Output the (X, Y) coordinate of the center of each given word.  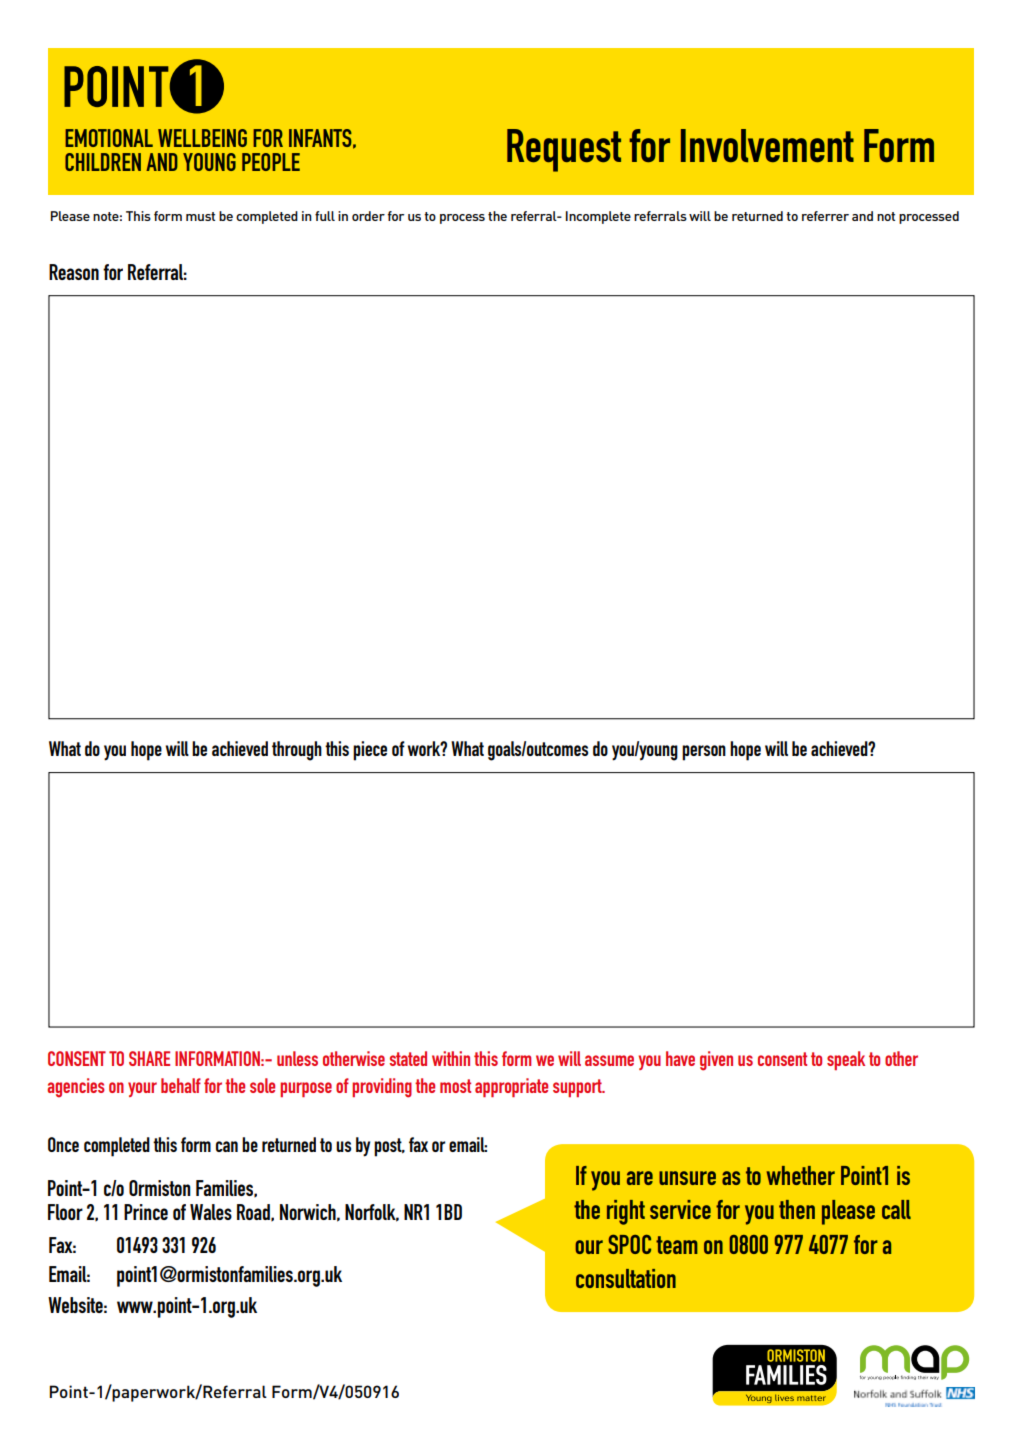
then (797, 1209)
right (626, 1212)
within (451, 1058)
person (704, 753)
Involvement (767, 145)
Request (564, 150)
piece (370, 751)
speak (846, 1060)
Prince (146, 1212)
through (297, 751)
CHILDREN (103, 162)
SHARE (149, 1058)
